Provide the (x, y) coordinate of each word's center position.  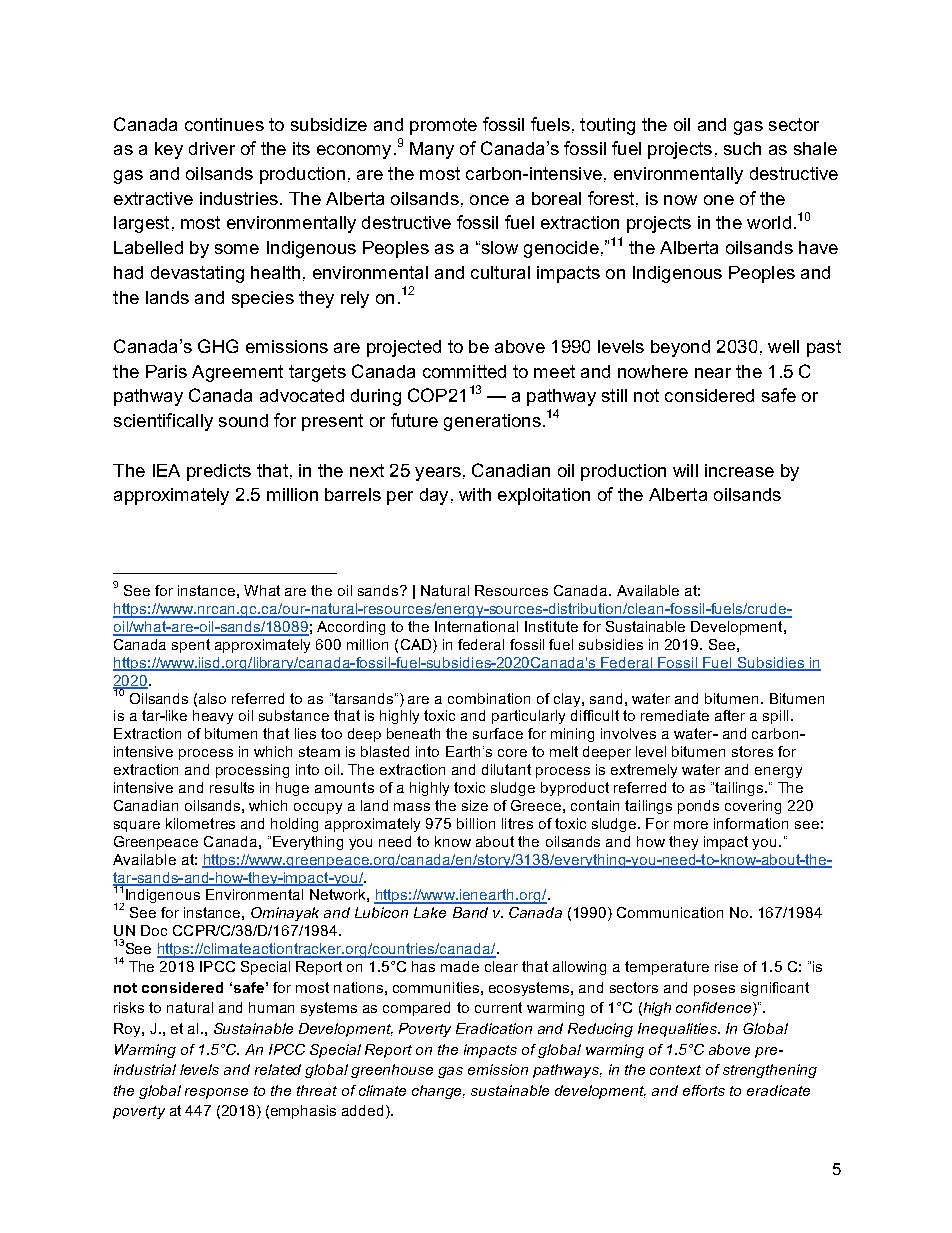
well (783, 346)
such (742, 148)
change (438, 1092)
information (751, 823)
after (730, 715)
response (216, 1093)
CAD (417, 644)
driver (212, 148)
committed (464, 371)
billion (476, 823)
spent (191, 646)
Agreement (237, 373)
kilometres (200, 823)
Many (432, 150)
